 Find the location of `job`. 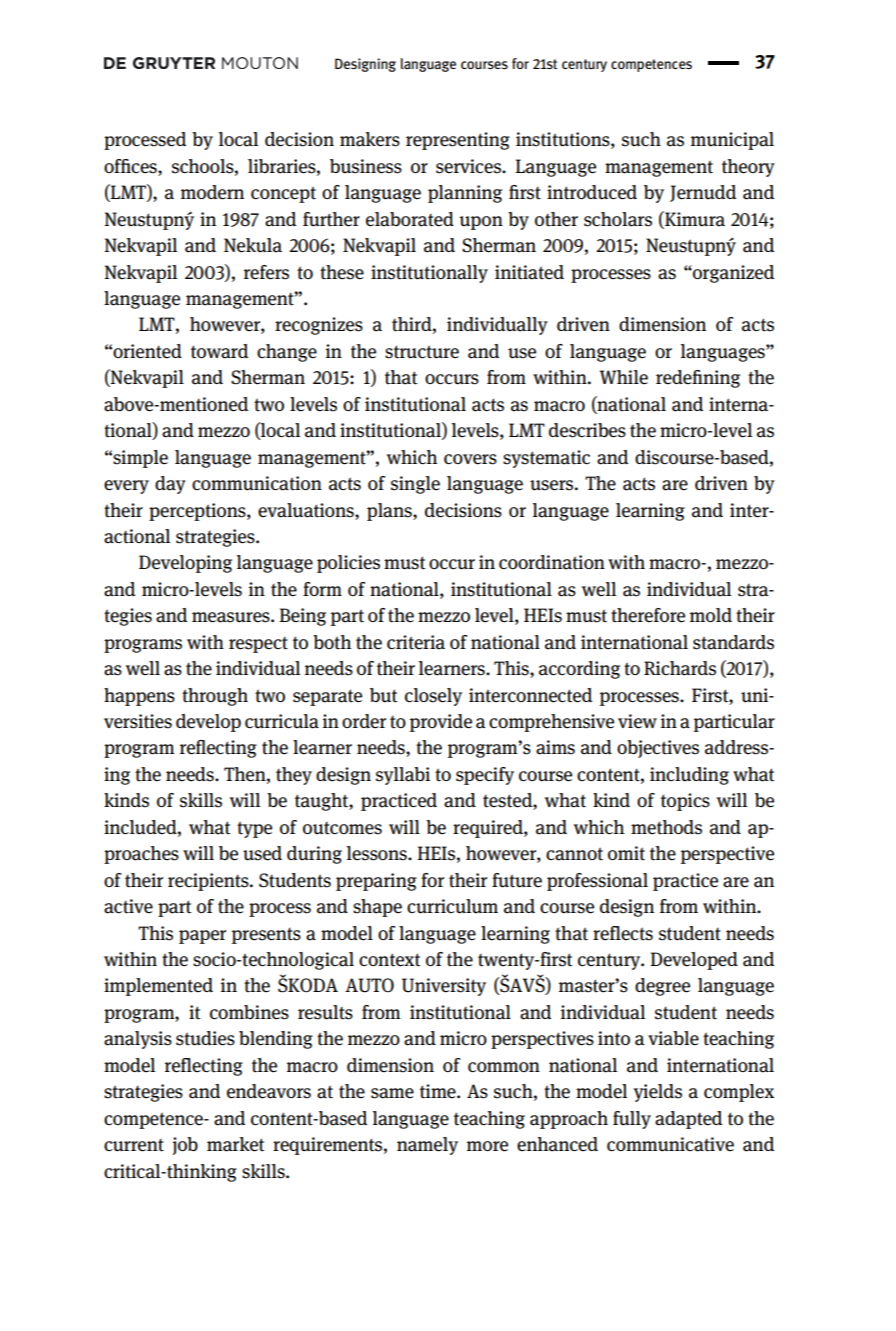

job is located at coordinates (185, 1146).
